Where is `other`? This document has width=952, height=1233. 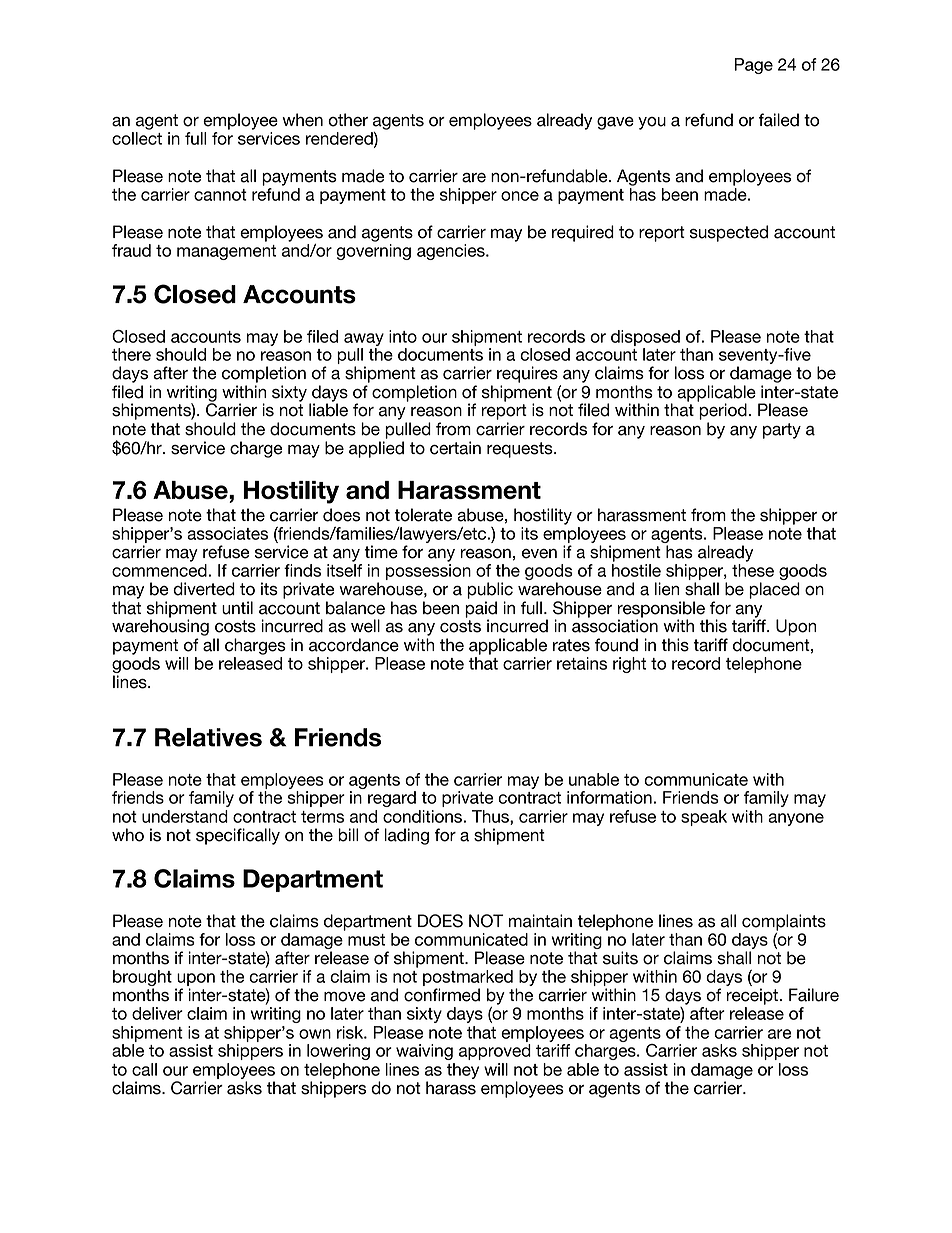 other is located at coordinates (348, 120).
